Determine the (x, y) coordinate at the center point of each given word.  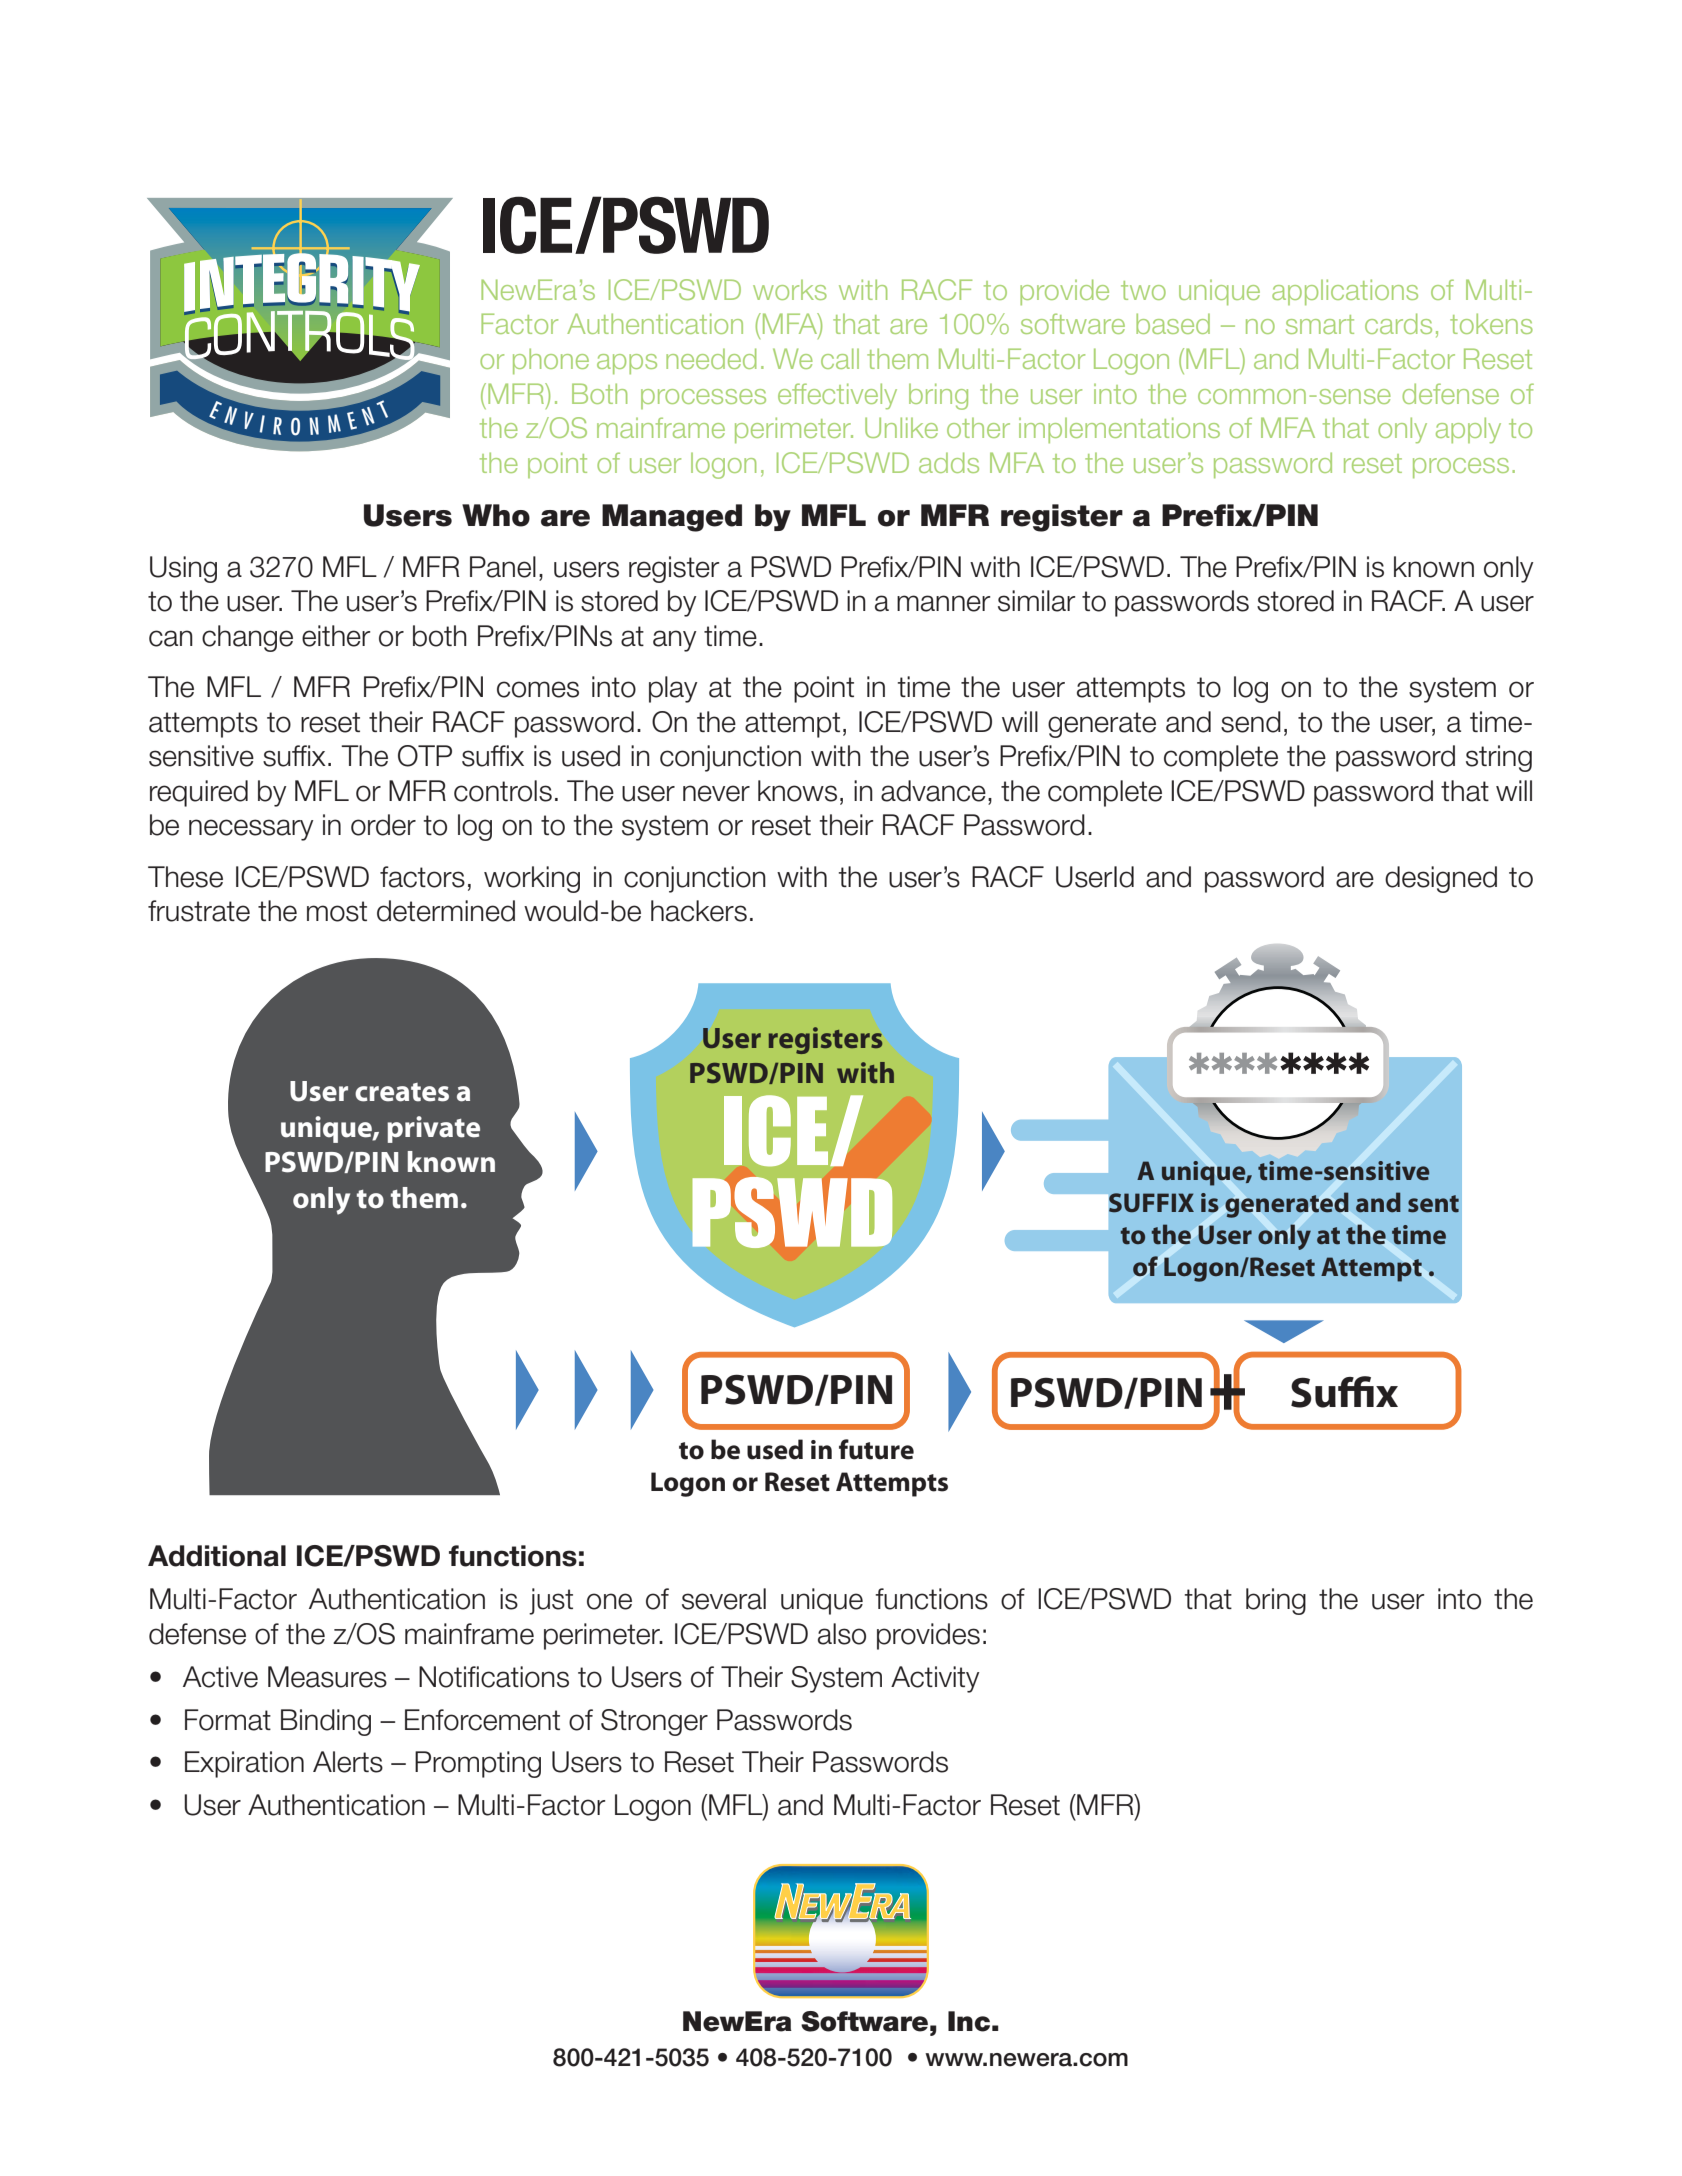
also (842, 1634)
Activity (935, 1679)
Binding (326, 1722)
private (433, 1129)
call (840, 358)
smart (1320, 324)
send (1251, 722)
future (876, 1449)
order (383, 825)
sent (1433, 1204)
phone (551, 361)
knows (797, 791)
